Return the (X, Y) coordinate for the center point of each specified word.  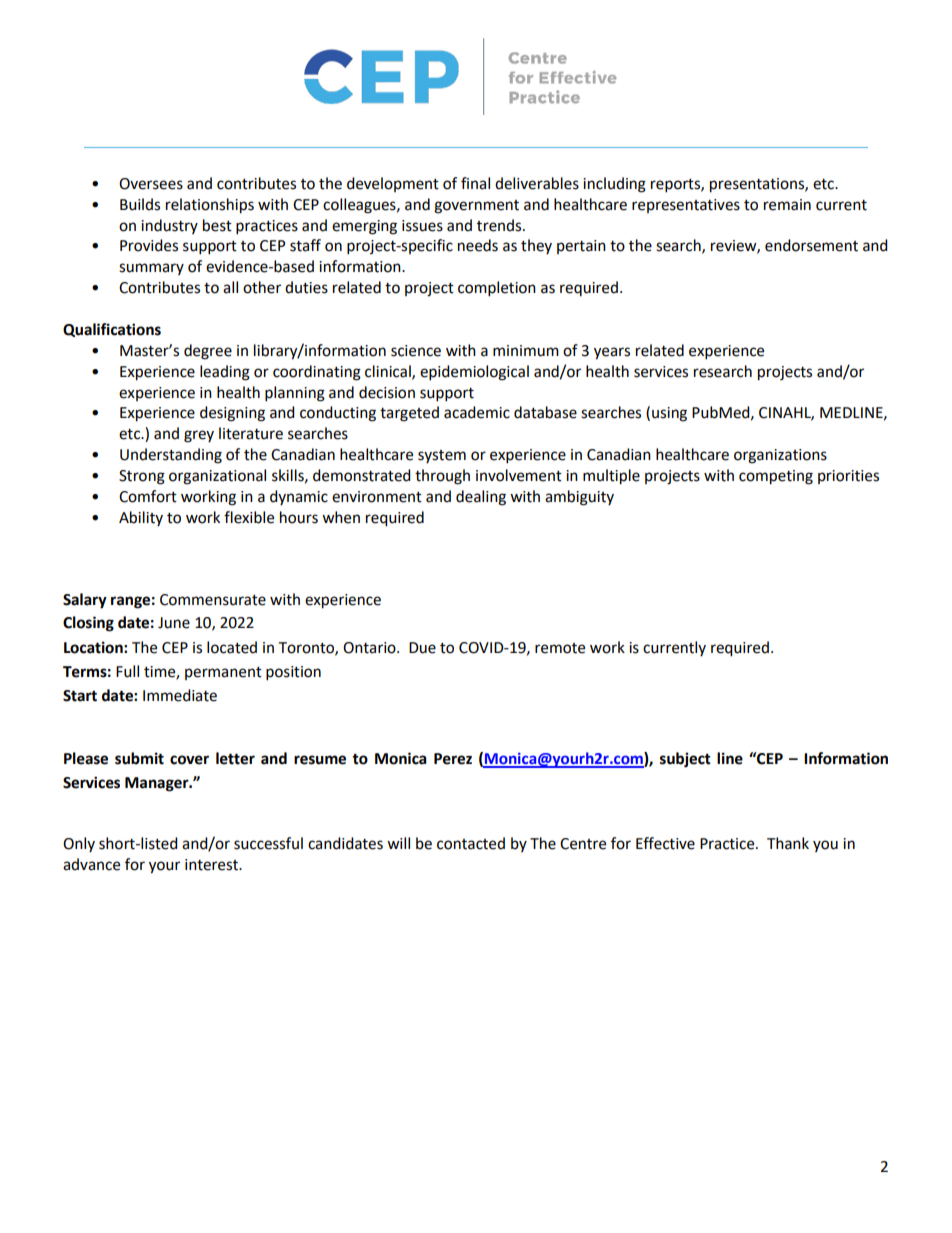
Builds (140, 204)
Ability (141, 518)
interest (212, 865)
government (476, 207)
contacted (471, 843)
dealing (481, 498)
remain (787, 205)
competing (776, 477)
